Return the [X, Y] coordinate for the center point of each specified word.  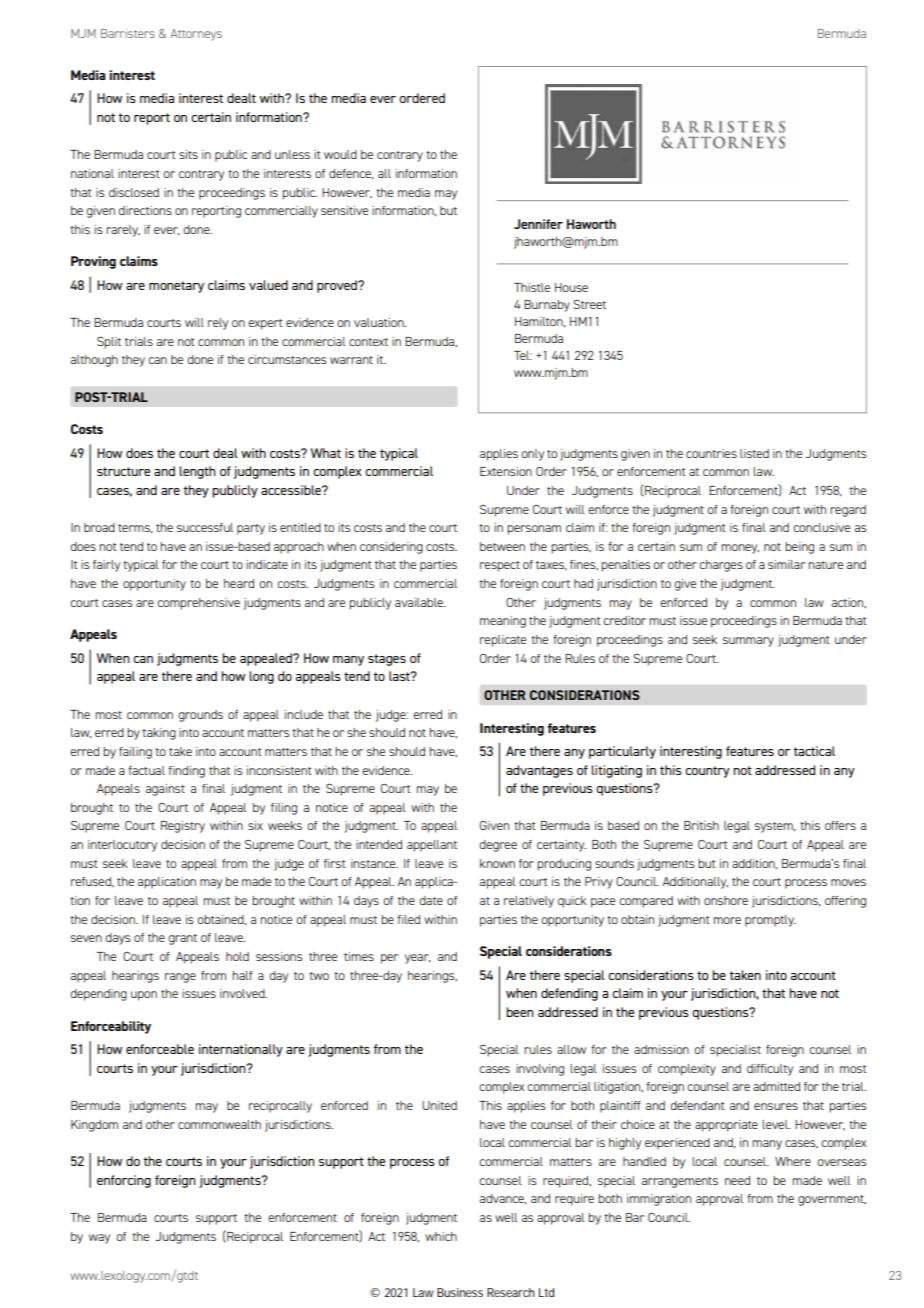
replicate [503, 641]
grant [183, 939]
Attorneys [196, 35]
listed [754, 453]
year [418, 959]
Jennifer [538, 224]
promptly [770, 921]
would [340, 154]
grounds [201, 716]
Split [109, 343]
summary [748, 642]
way [99, 1239]
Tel [523, 355]
